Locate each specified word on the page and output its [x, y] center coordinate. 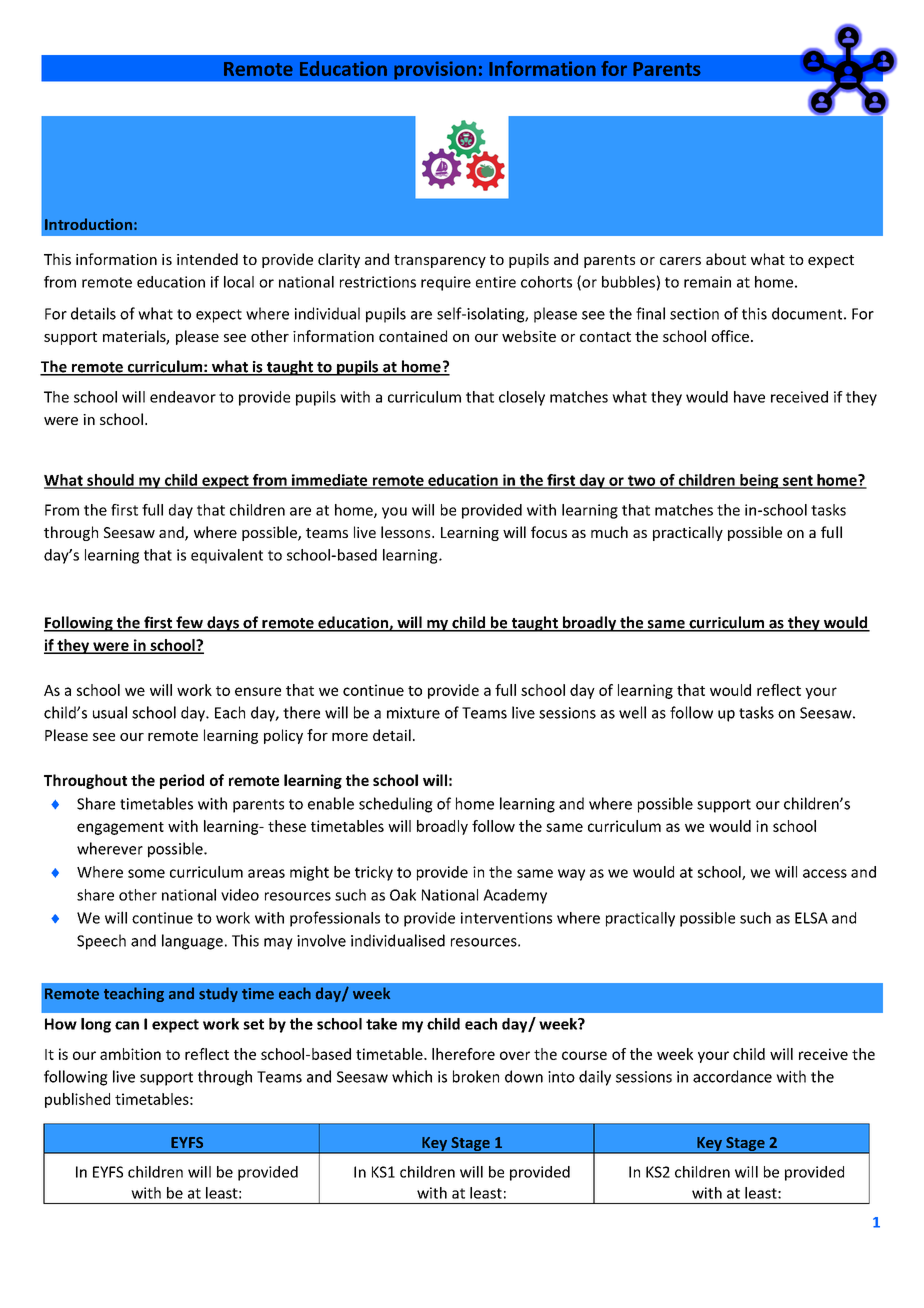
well [632, 712]
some [146, 873]
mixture [413, 713]
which [412, 1076]
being [759, 481]
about [726, 259]
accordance [732, 1076]
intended [207, 259]
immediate [330, 481]
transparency [440, 261]
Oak [403, 895]
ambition [130, 1054]
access [825, 873]
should [110, 481]
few [189, 623]
